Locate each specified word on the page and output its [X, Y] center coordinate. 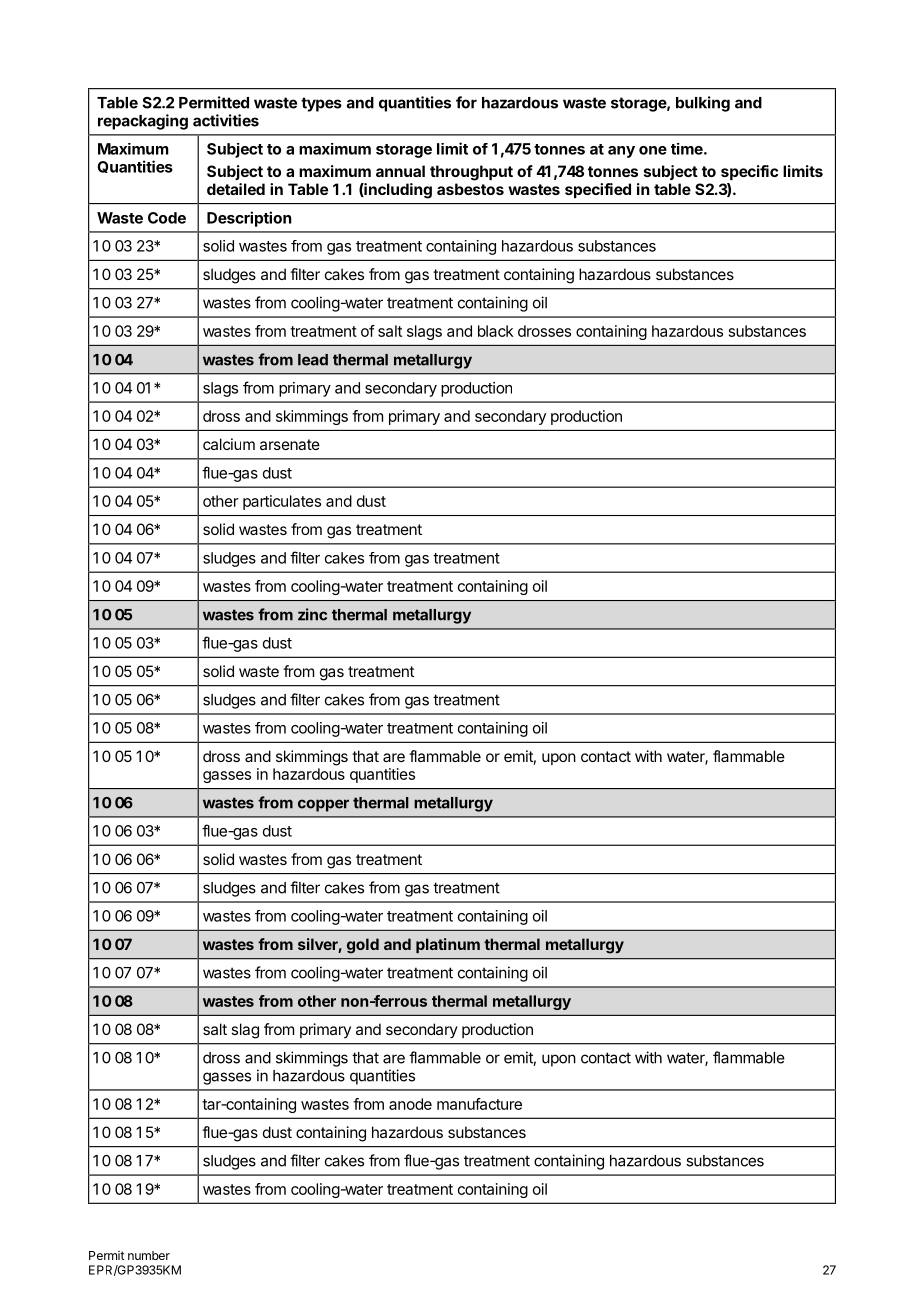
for [466, 102]
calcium [229, 444]
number [149, 1255]
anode [410, 1104]
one [653, 150]
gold [363, 946]
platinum [448, 945]
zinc [312, 614]
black [496, 331]
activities [226, 120]
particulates [282, 502]
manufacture [479, 1104]
